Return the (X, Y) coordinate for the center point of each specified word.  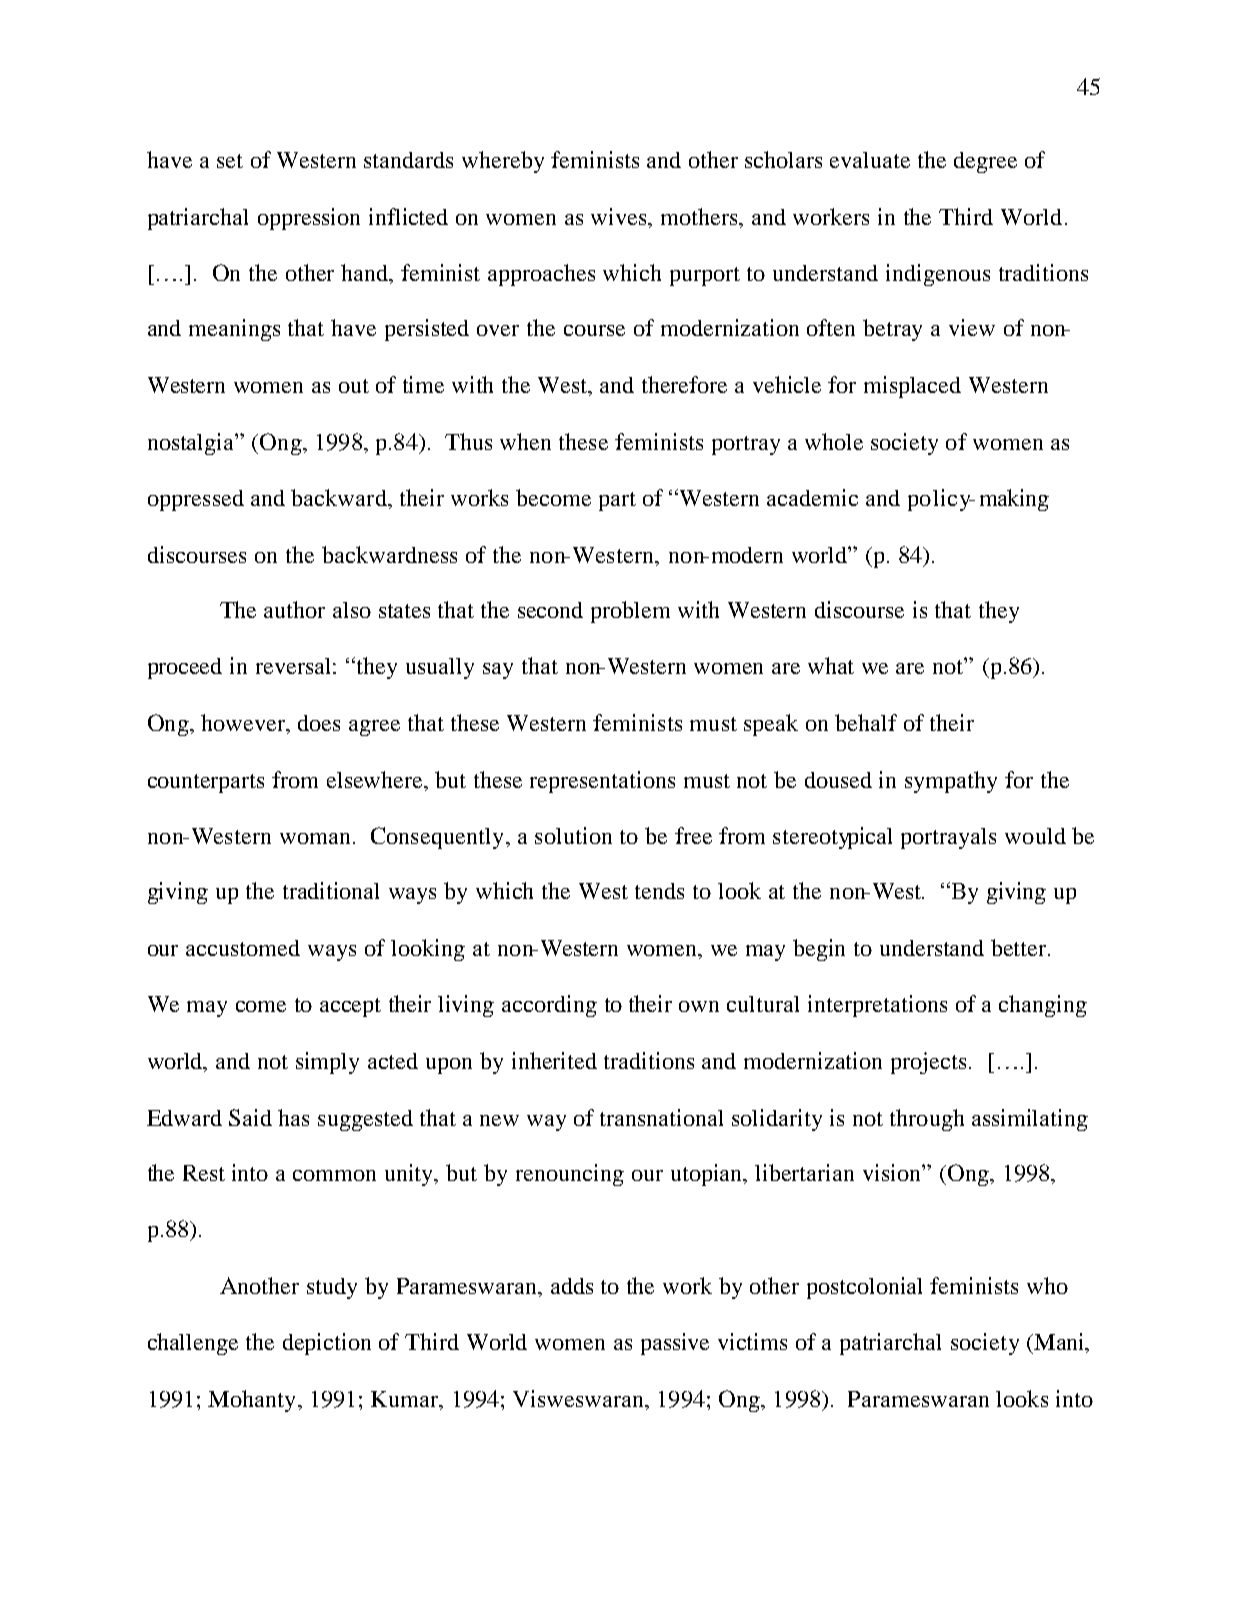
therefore (684, 384)
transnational (661, 1117)
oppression (309, 219)
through (927, 1120)
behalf (866, 722)
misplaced (912, 387)
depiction (327, 1344)
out (354, 386)
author (294, 609)
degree (985, 162)
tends (659, 891)
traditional (331, 890)
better (1020, 947)
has (293, 1117)
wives (620, 218)
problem (630, 612)
